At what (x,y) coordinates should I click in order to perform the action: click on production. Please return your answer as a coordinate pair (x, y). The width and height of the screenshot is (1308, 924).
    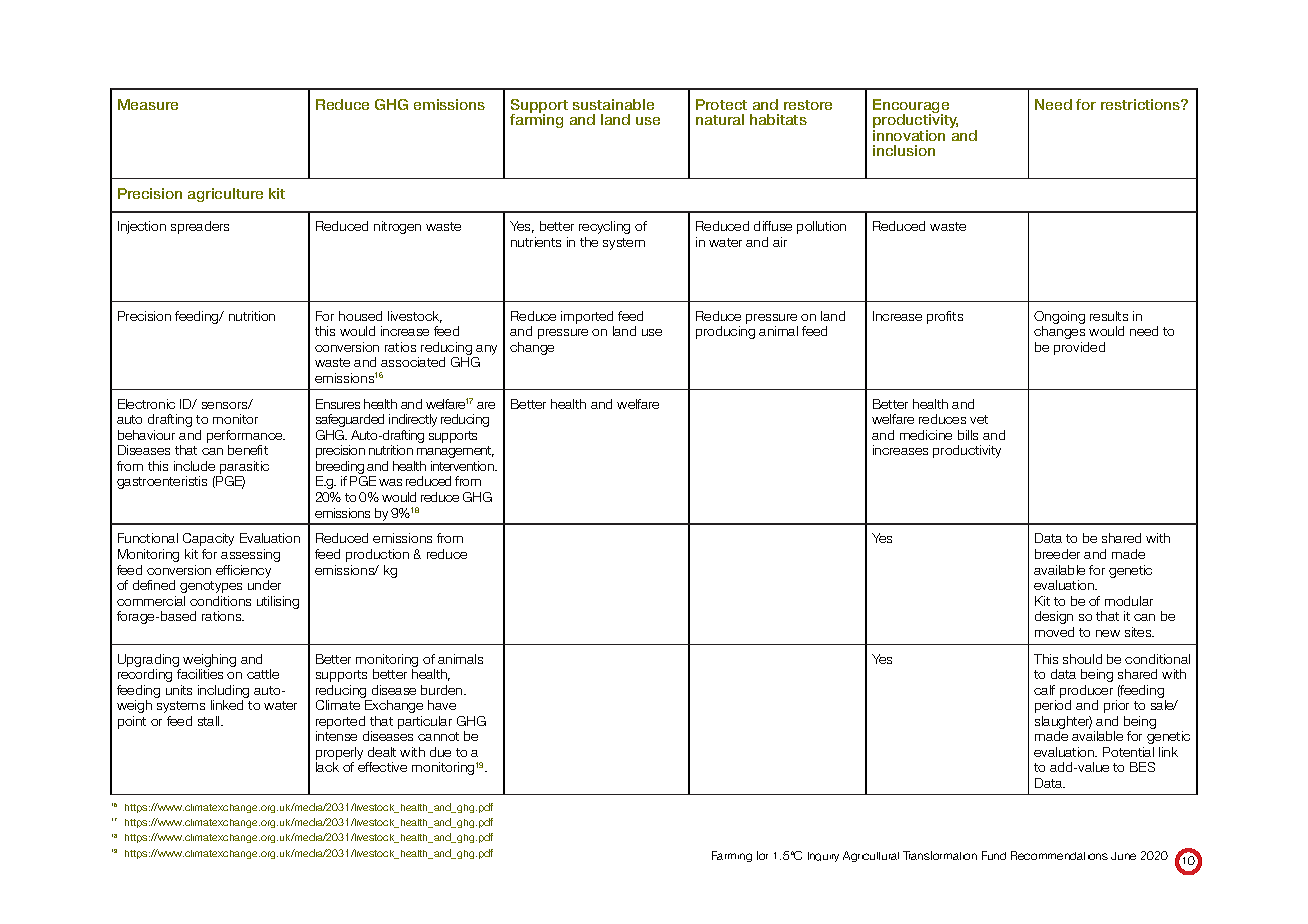
    Looking at the image, I should click on (377, 555).
